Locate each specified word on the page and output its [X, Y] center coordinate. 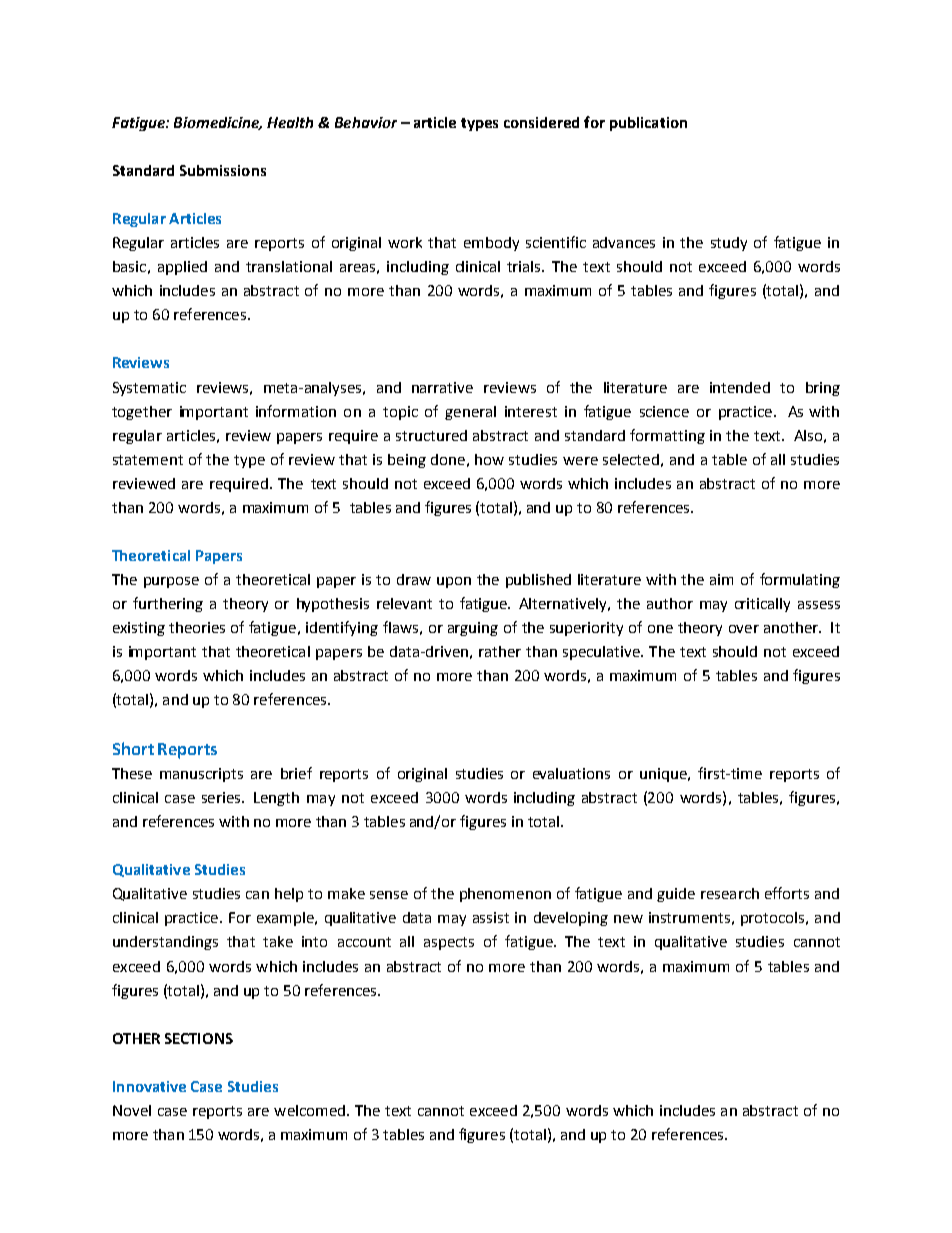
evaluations [571, 773]
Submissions [223, 170]
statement [148, 460]
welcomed [309, 1110]
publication [648, 124]
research [730, 893]
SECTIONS [199, 1038]
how [489, 459]
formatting [667, 436]
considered [541, 122]
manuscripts [201, 775]
